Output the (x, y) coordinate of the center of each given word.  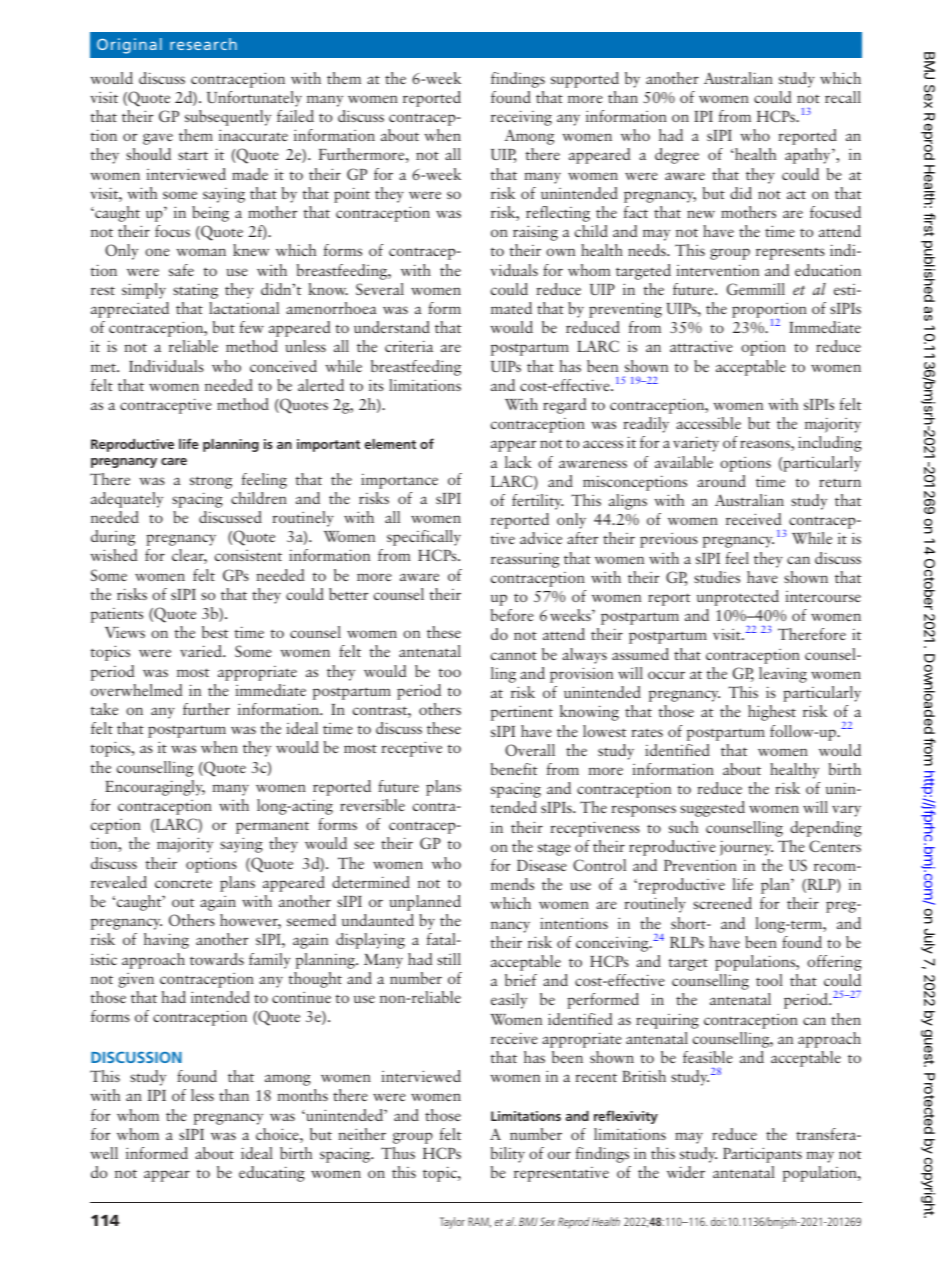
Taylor (452, 1223)
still (449, 959)
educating (272, 1174)
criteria (409, 346)
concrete (183, 883)
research (203, 44)
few (252, 327)
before (512, 615)
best (215, 632)
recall (843, 97)
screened (722, 903)
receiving (521, 118)
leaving (783, 675)
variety (696, 444)
